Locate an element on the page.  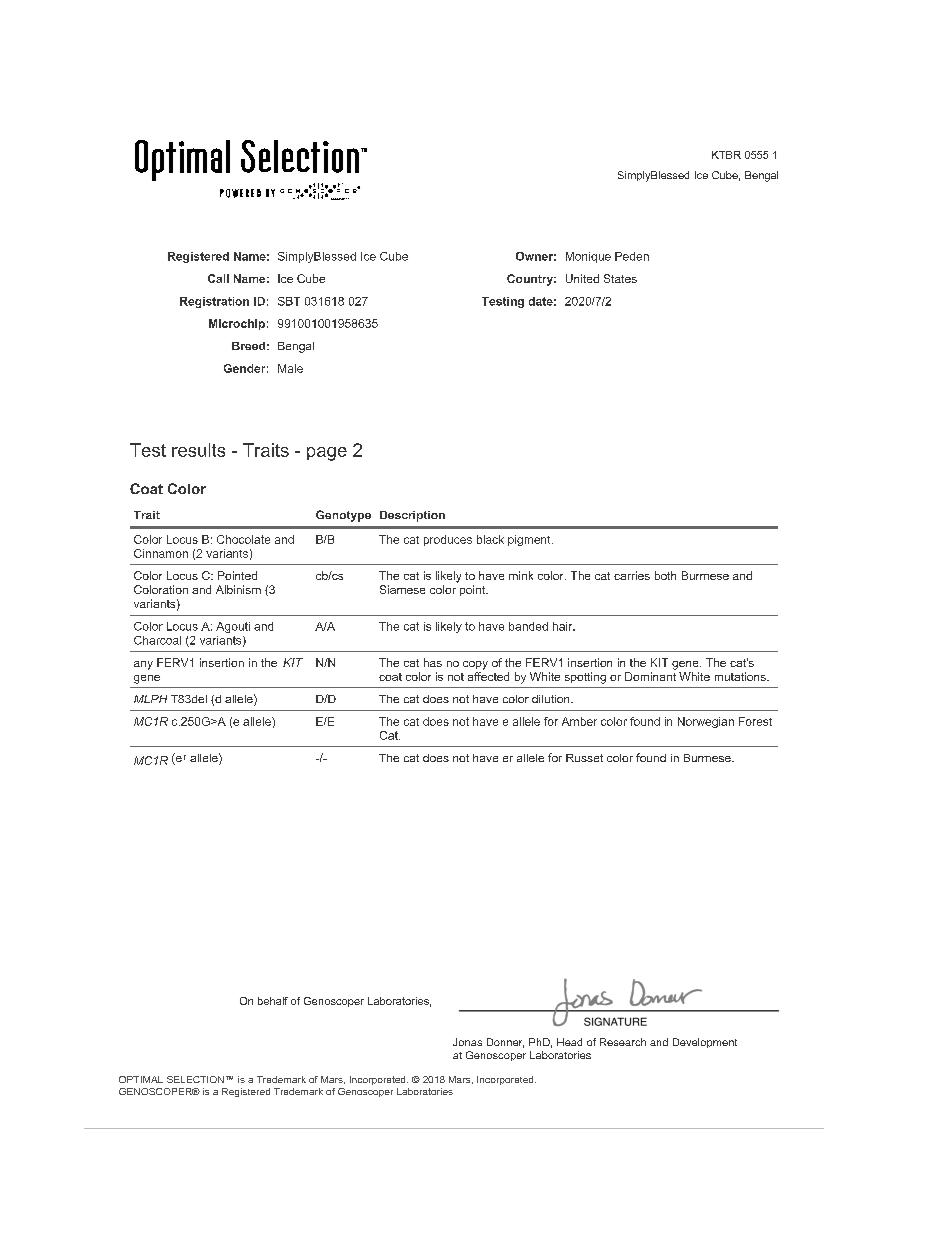
United is located at coordinates (582, 278).
